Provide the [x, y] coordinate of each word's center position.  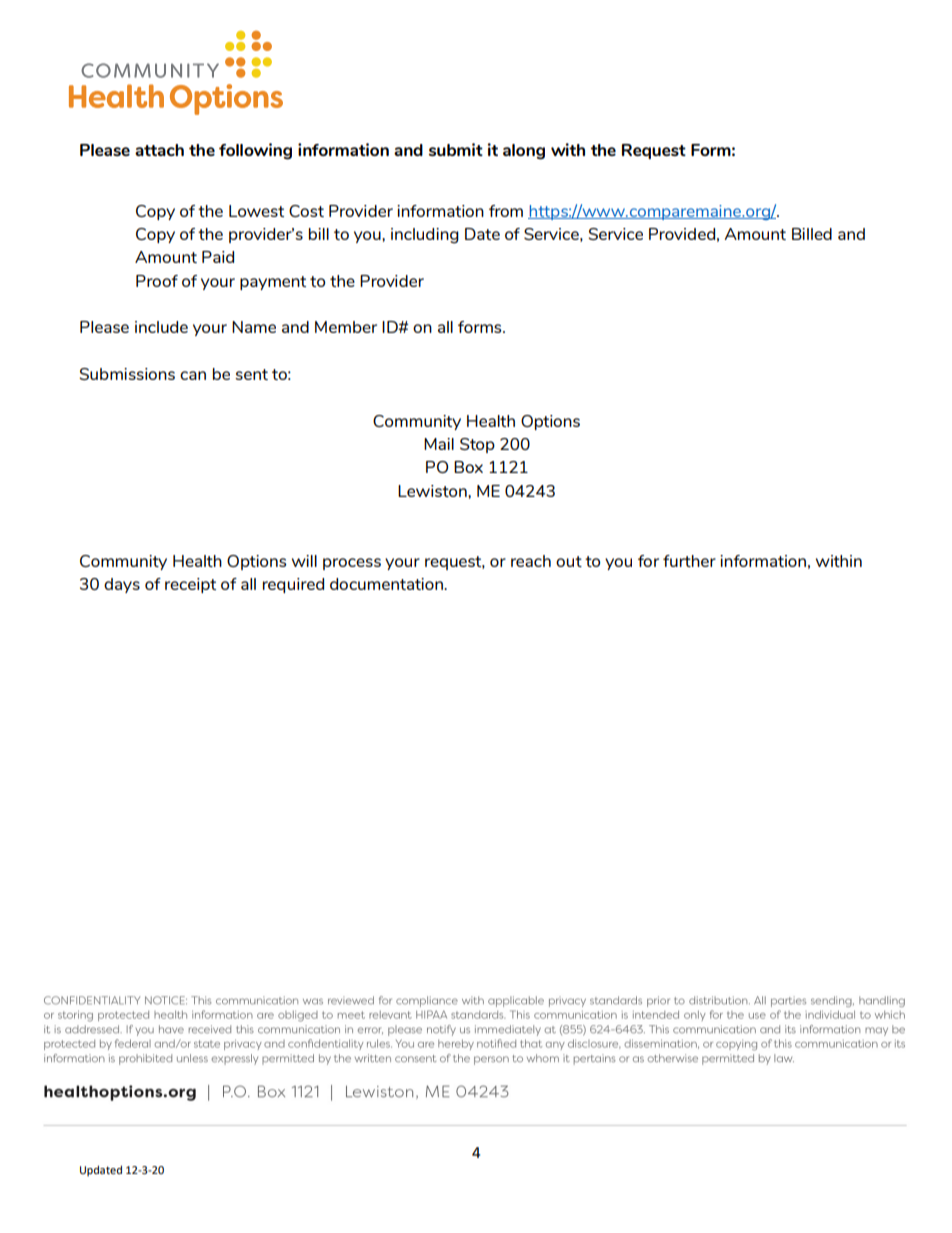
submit [456, 149]
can [193, 375]
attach [159, 150]
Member [346, 327]
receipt [190, 585]
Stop [477, 445]
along [524, 152]
